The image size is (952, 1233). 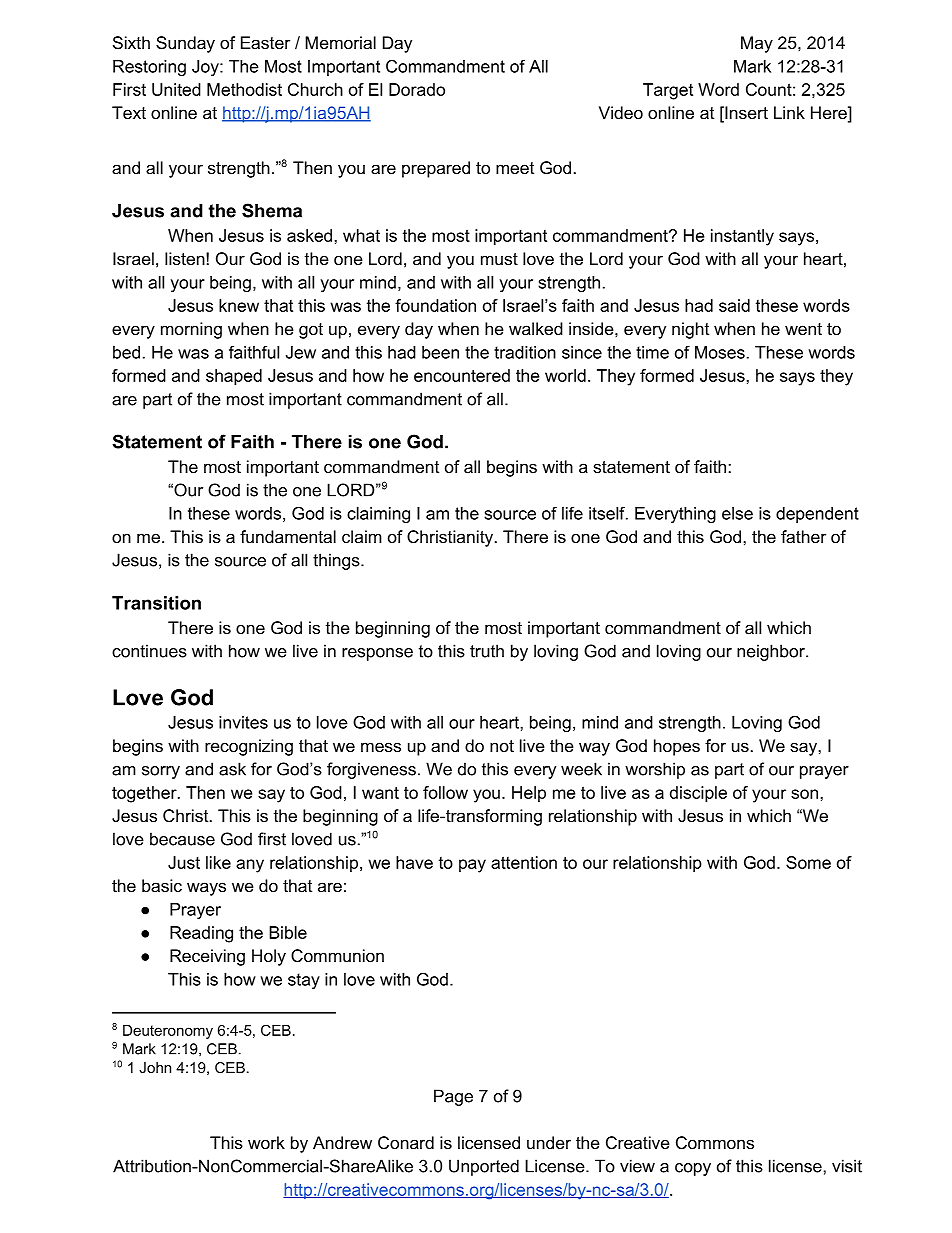 What do you see at coordinates (417, 89) in the screenshot?
I see `Dorado` at bounding box center [417, 89].
